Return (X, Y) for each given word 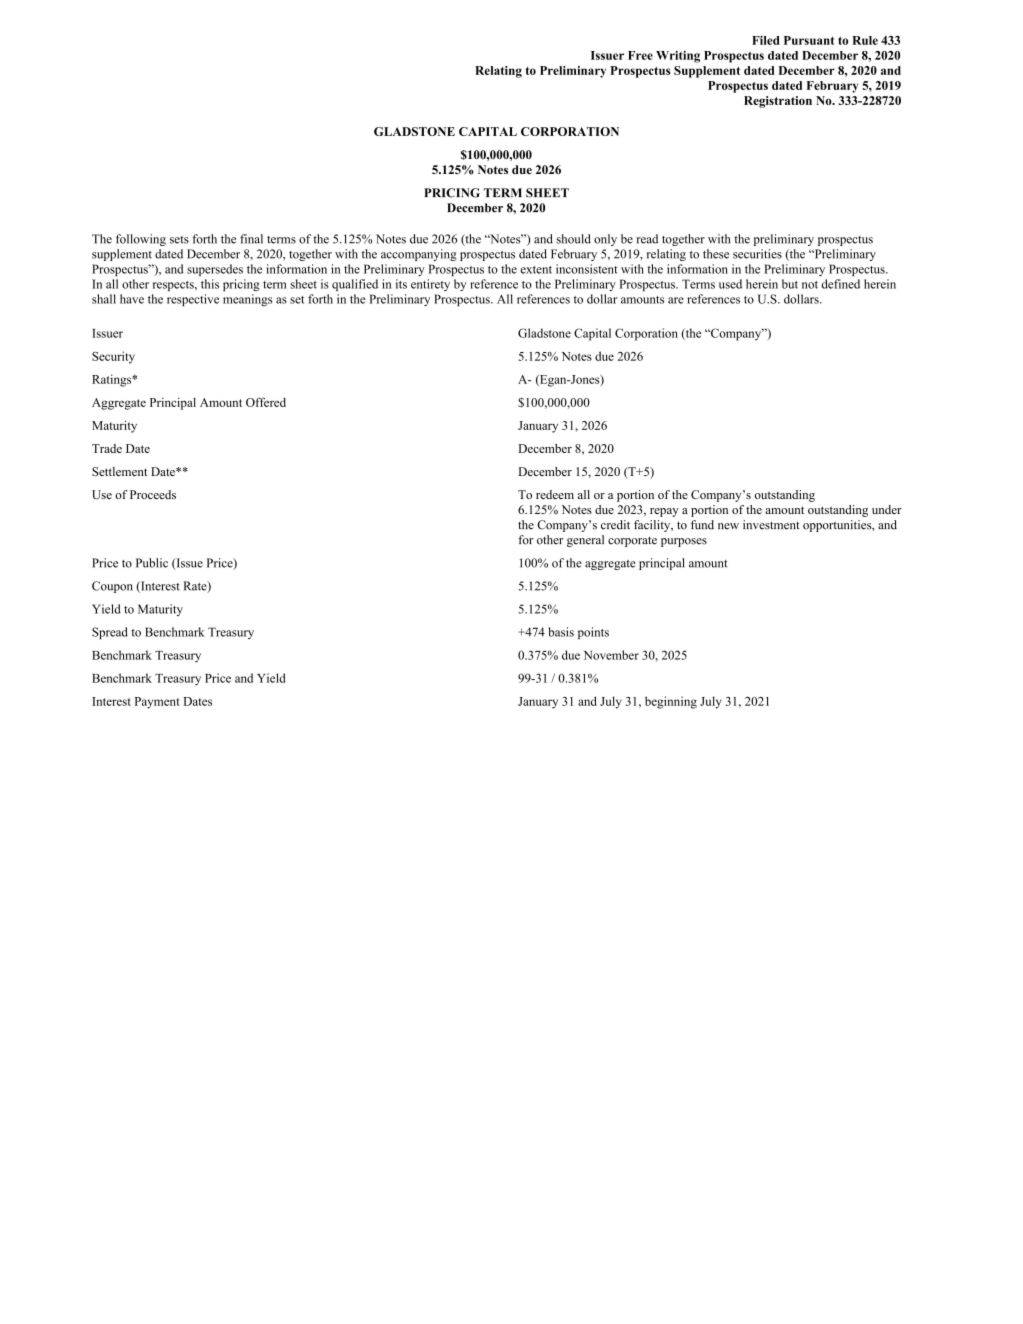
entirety (430, 285)
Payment (157, 703)
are (676, 300)
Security (113, 357)
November (611, 655)
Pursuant (809, 40)
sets (179, 240)
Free (640, 55)
